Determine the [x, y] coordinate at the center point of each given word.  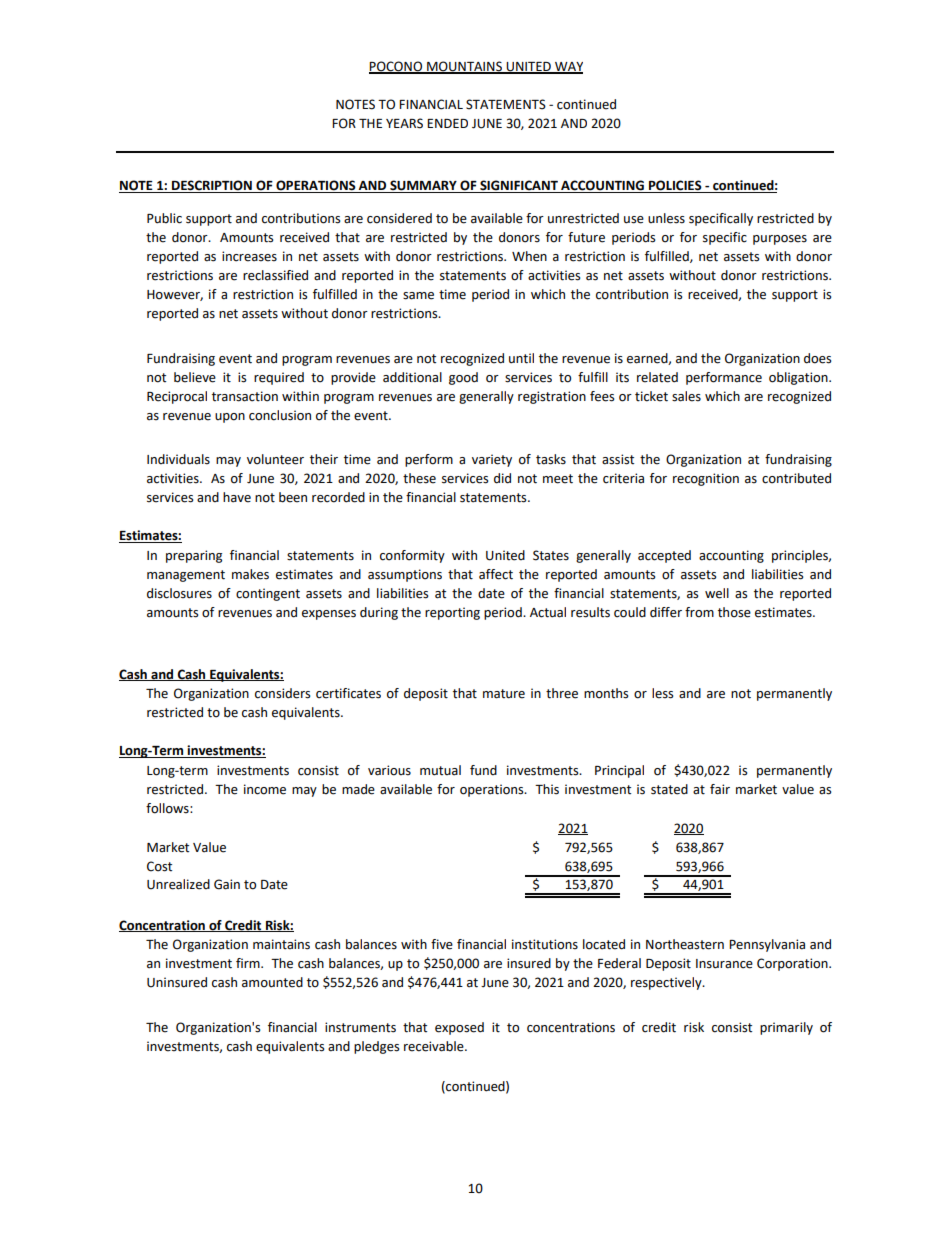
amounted [272, 982]
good [463, 378]
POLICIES [675, 186]
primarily [786, 1028]
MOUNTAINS [464, 67]
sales [686, 396]
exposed [459, 1028]
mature [504, 694]
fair [720, 789]
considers [282, 693]
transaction [245, 396]
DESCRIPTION [212, 186]
